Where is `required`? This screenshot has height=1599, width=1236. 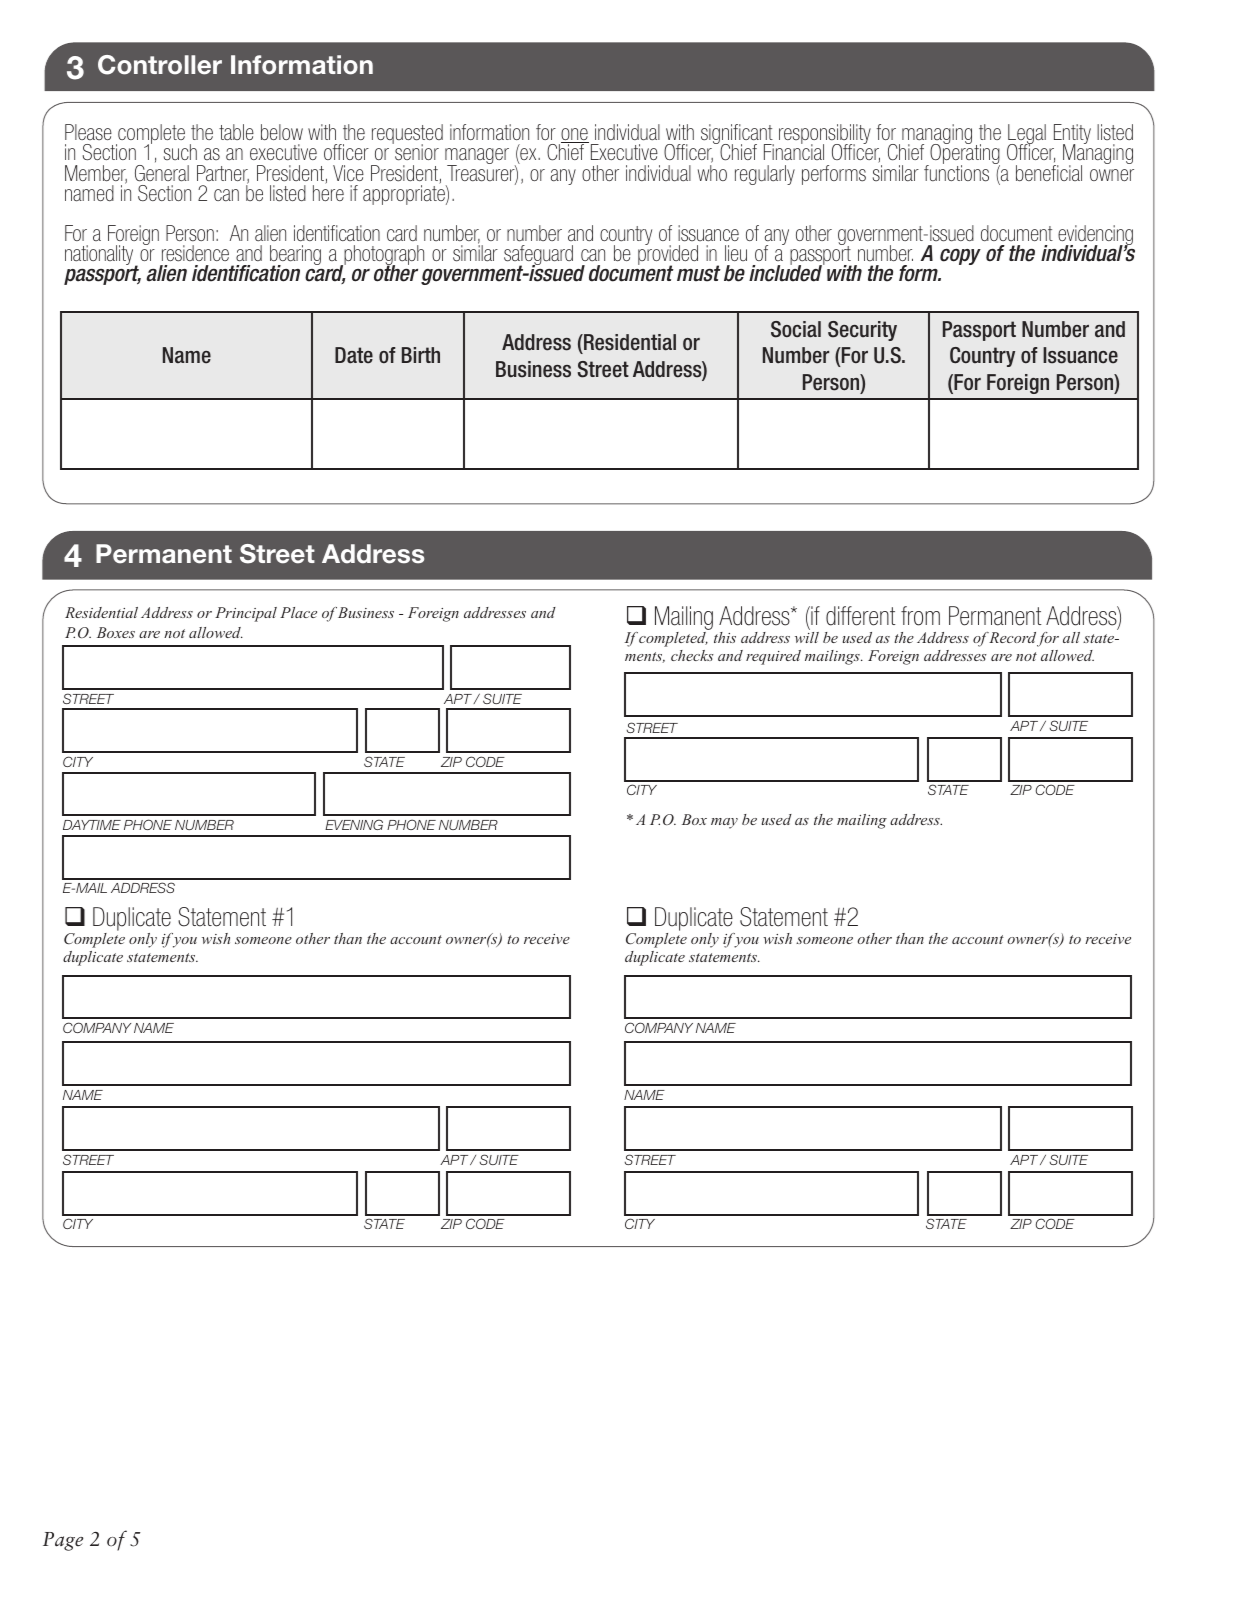
required is located at coordinates (773, 657).
